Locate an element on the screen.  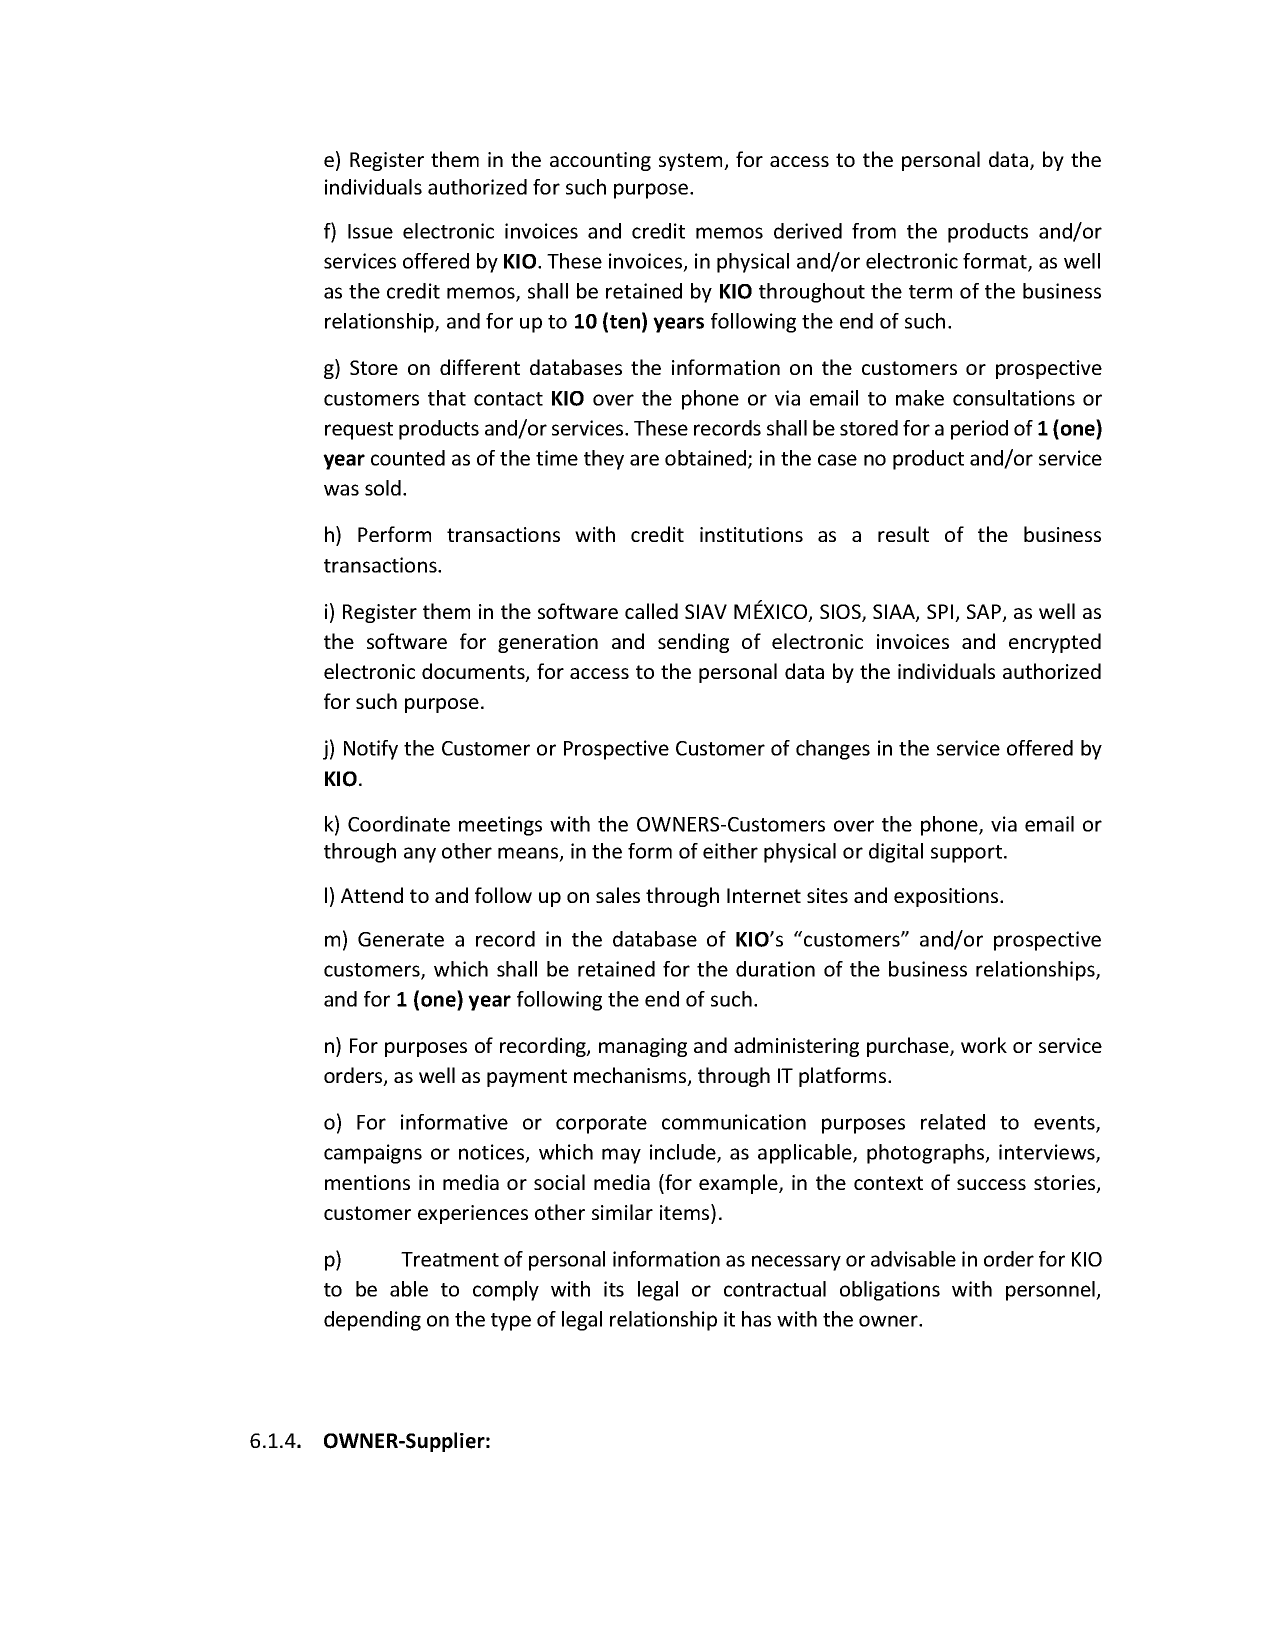
system is located at coordinates (692, 162).
